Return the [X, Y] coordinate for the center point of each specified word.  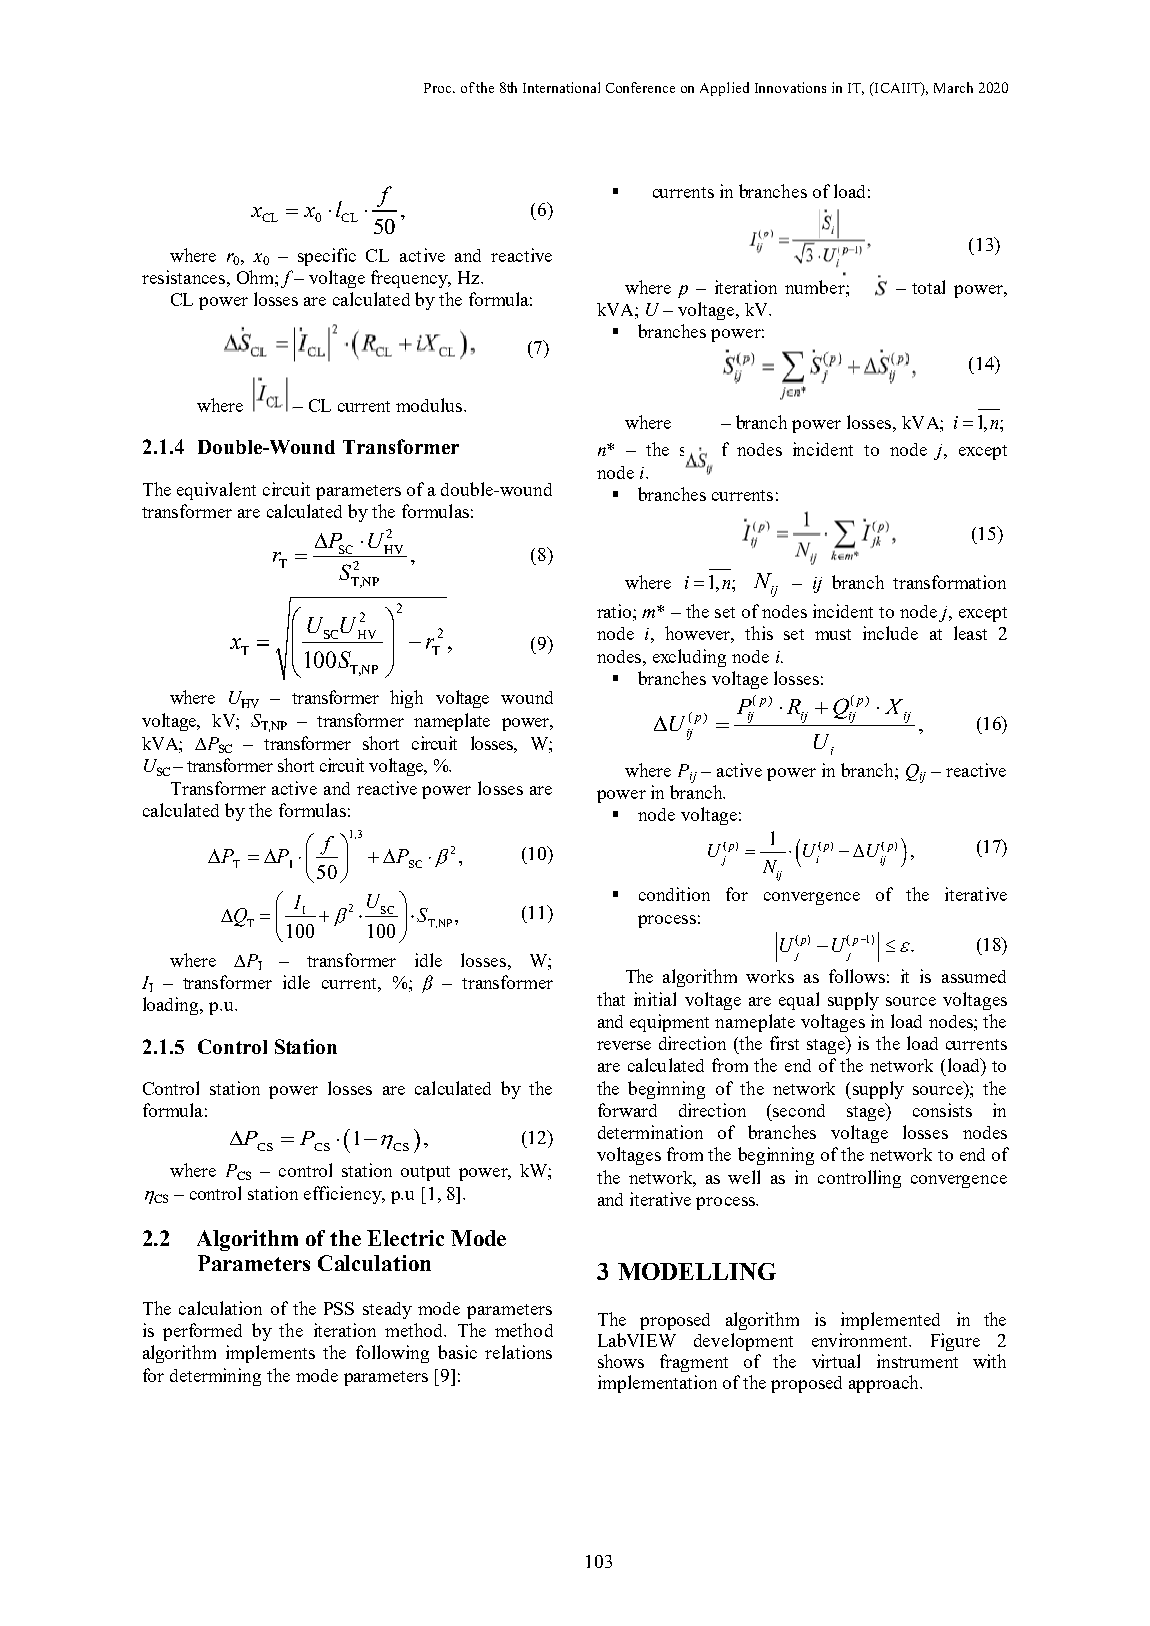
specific [327, 257]
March [953, 87]
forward [627, 1110]
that [611, 999]
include [890, 633]
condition [674, 894]
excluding [689, 658]
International [561, 87]
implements [270, 1354]
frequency [410, 279]
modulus [430, 405]
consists [942, 1110]
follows [857, 976]
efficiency [344, 1195]
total [928, 287]
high [406, 699]
